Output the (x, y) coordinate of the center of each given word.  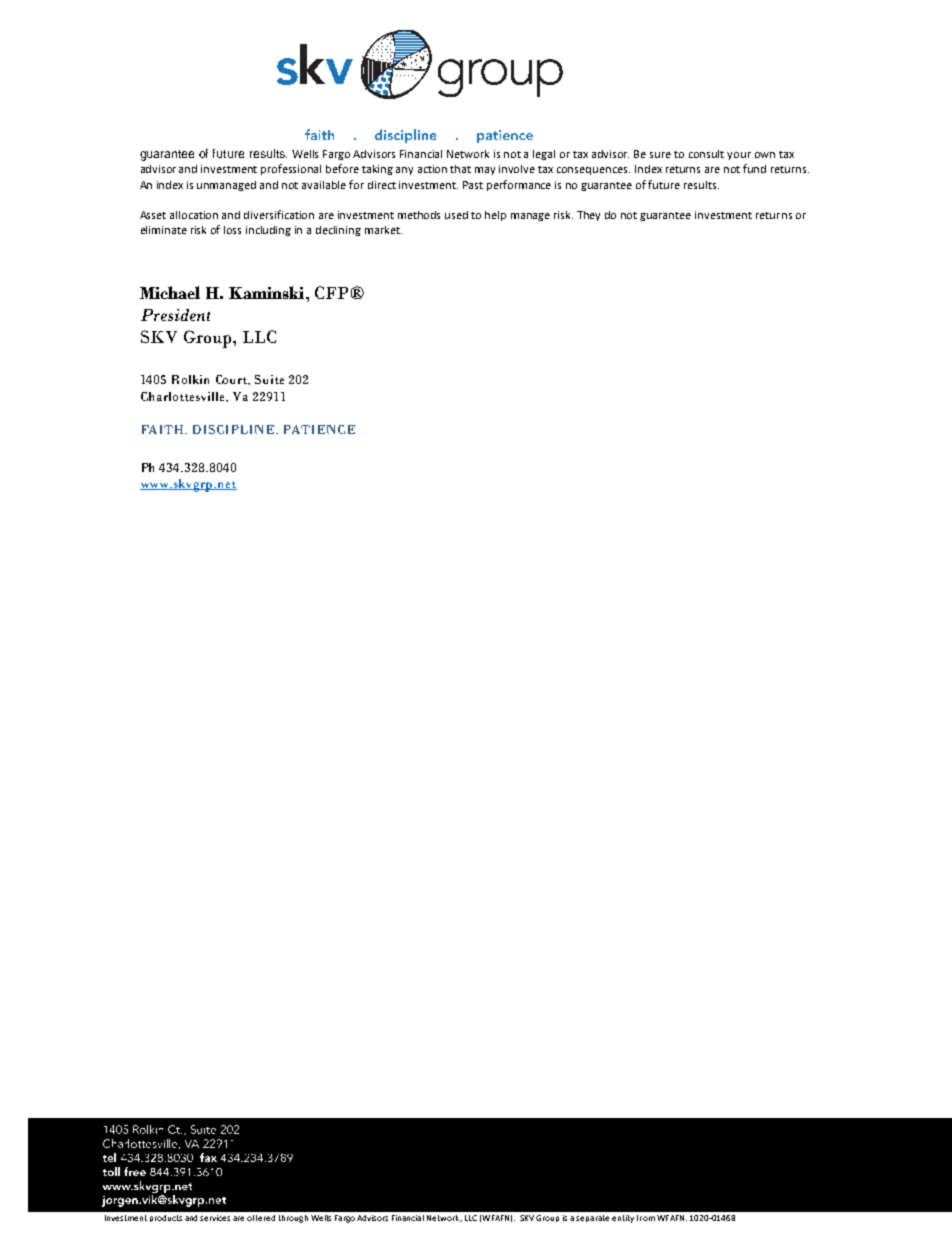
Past (473, 185)
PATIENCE (319, 429)
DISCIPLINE (235, 429)
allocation (194, 215)
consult (706, 154)
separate (592, 1218)
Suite (269, 379)
